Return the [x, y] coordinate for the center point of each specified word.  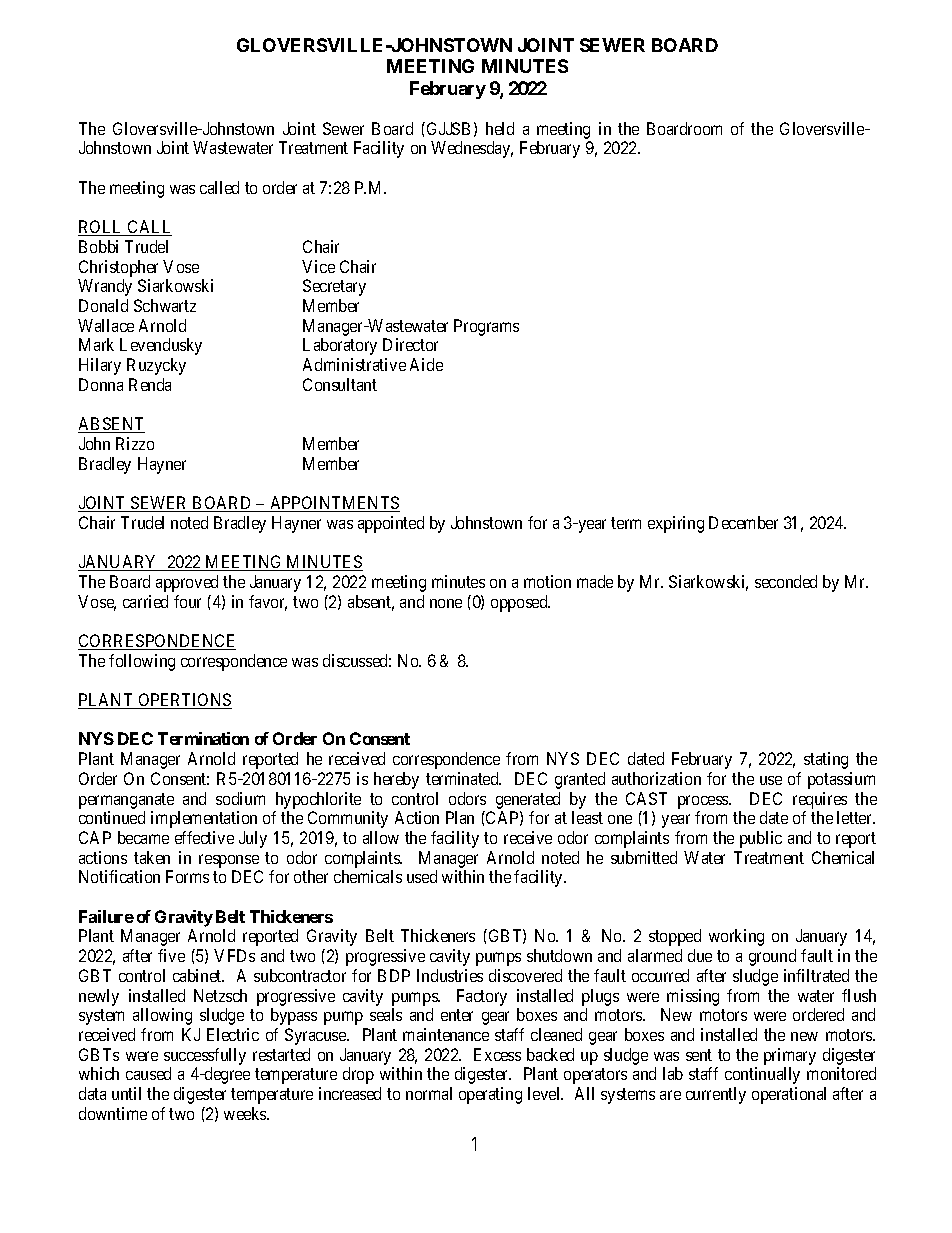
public [761, 839]
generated [528, 800]
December [743, 522]
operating [490, 1095]
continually [762, 1075]
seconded [786, 581]
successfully [205, 1056]
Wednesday [472, 149]
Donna [101, 384]
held [500, 128]
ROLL [102, 228]
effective [204, 837]
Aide [426, 364]
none [446, 603]
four [187, 601]
